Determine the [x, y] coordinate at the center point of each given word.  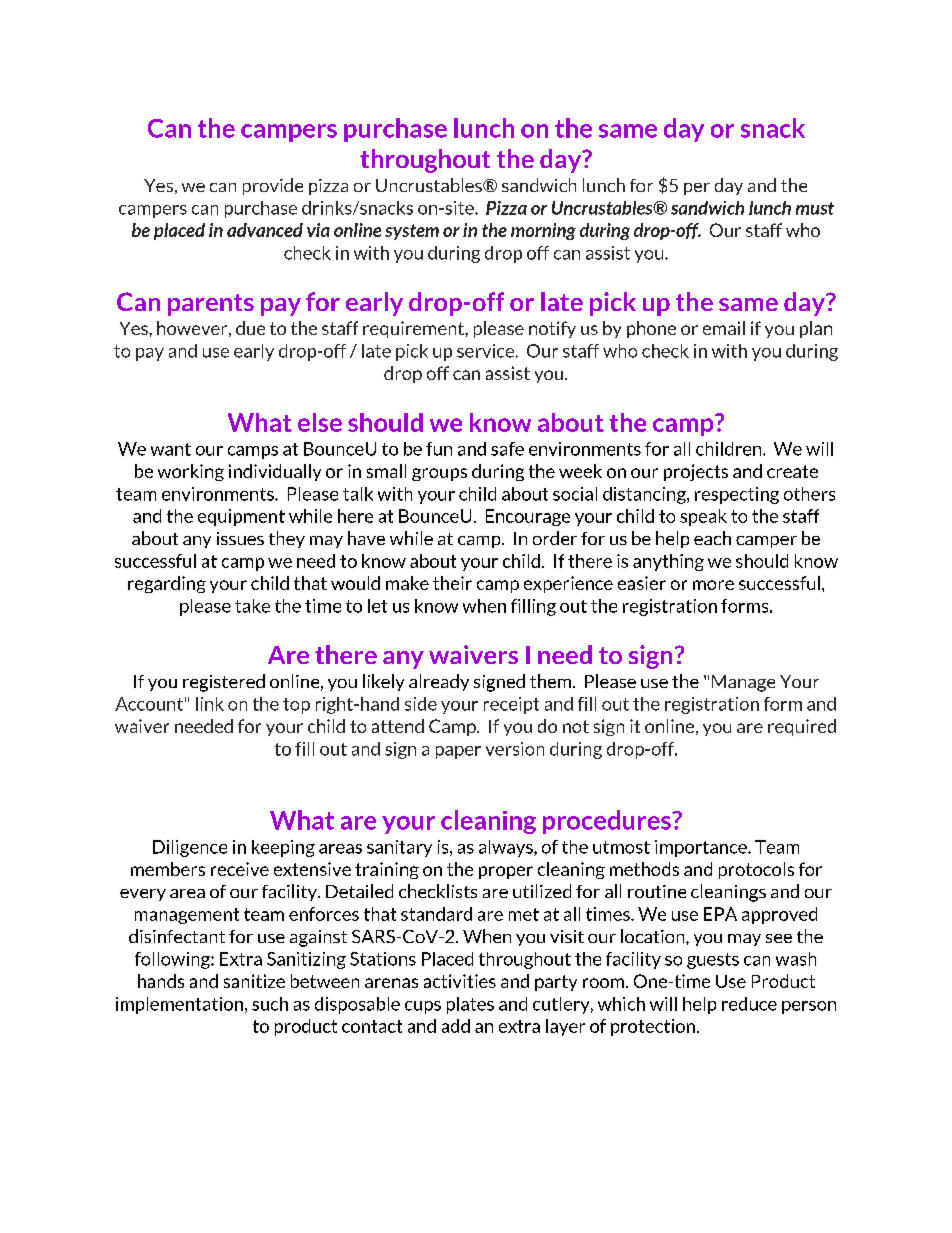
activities [460, 981]
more [713, 585]
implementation [179, 1005]
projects [696, 472]
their [452, 583]
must [815, 208]
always [507, 848]
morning [543, 231]
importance [702, 848]
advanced [265, 230]
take [252, 606]
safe [507, 449]
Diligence [190, 848]
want [171, 449]
